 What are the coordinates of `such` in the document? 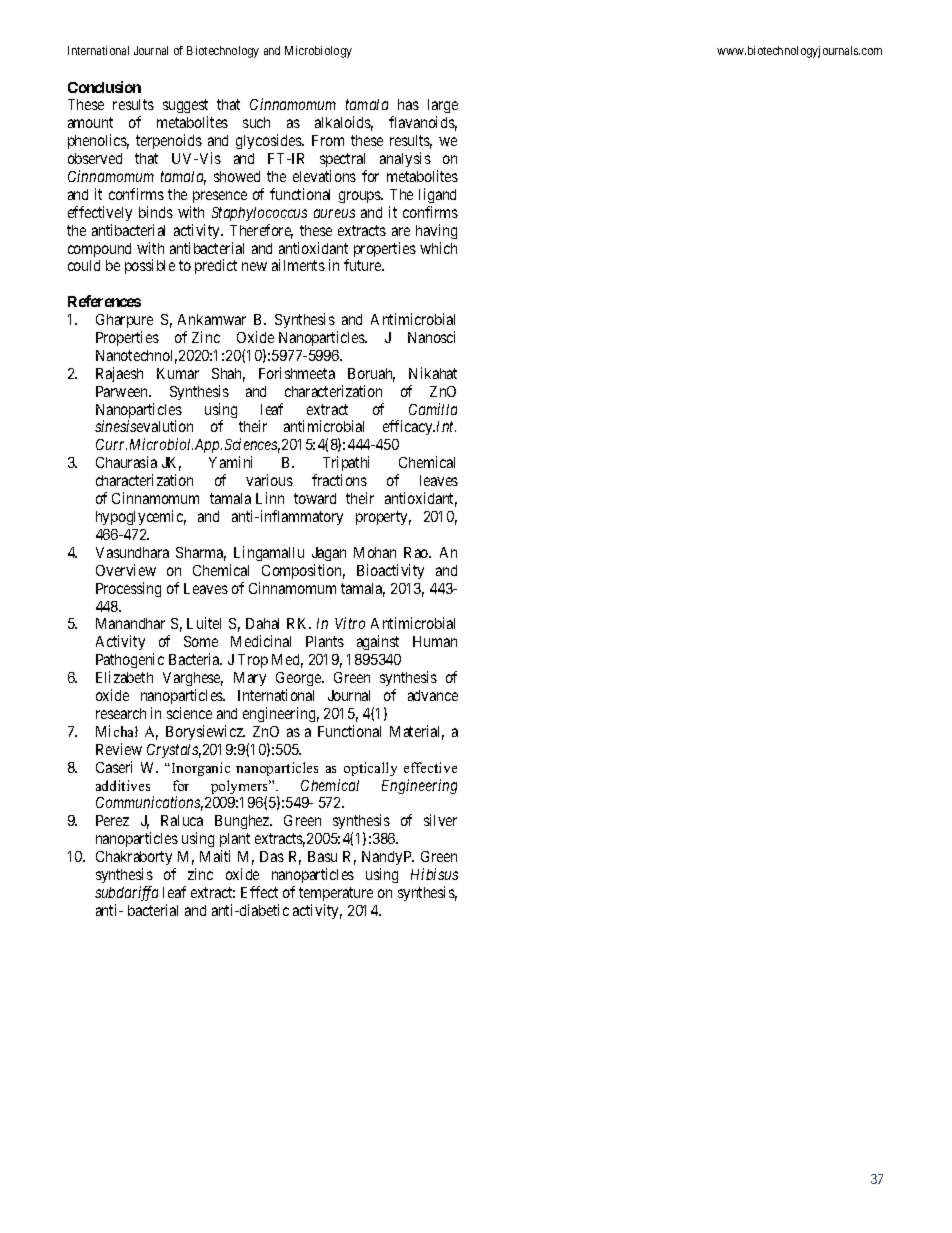 It's located at (256, 122).
